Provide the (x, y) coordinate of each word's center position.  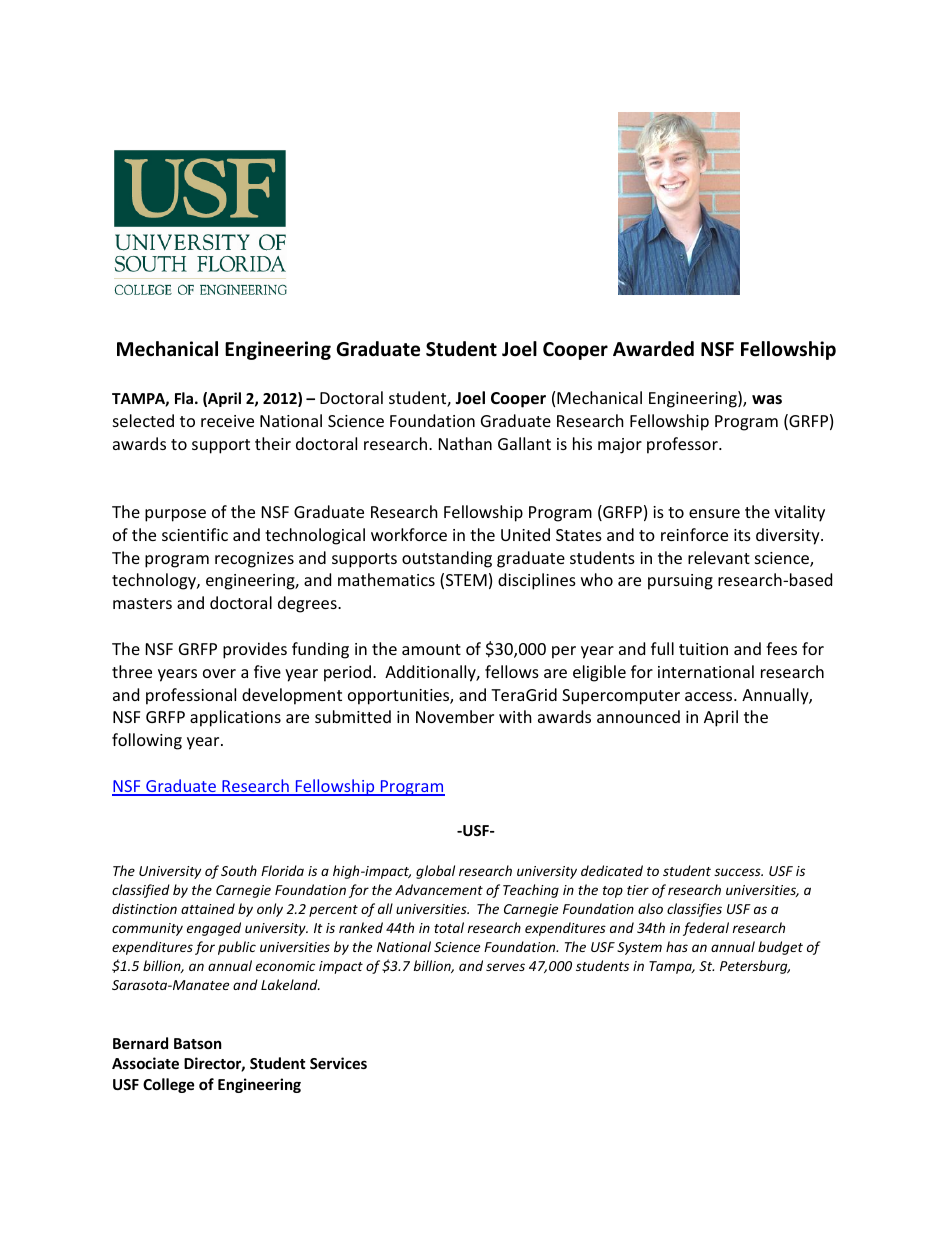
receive (227, 421)
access (710, 696)
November (455, 716)
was (767, 399)
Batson (198, 1043)
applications (235, 718)
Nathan (465, 443)
